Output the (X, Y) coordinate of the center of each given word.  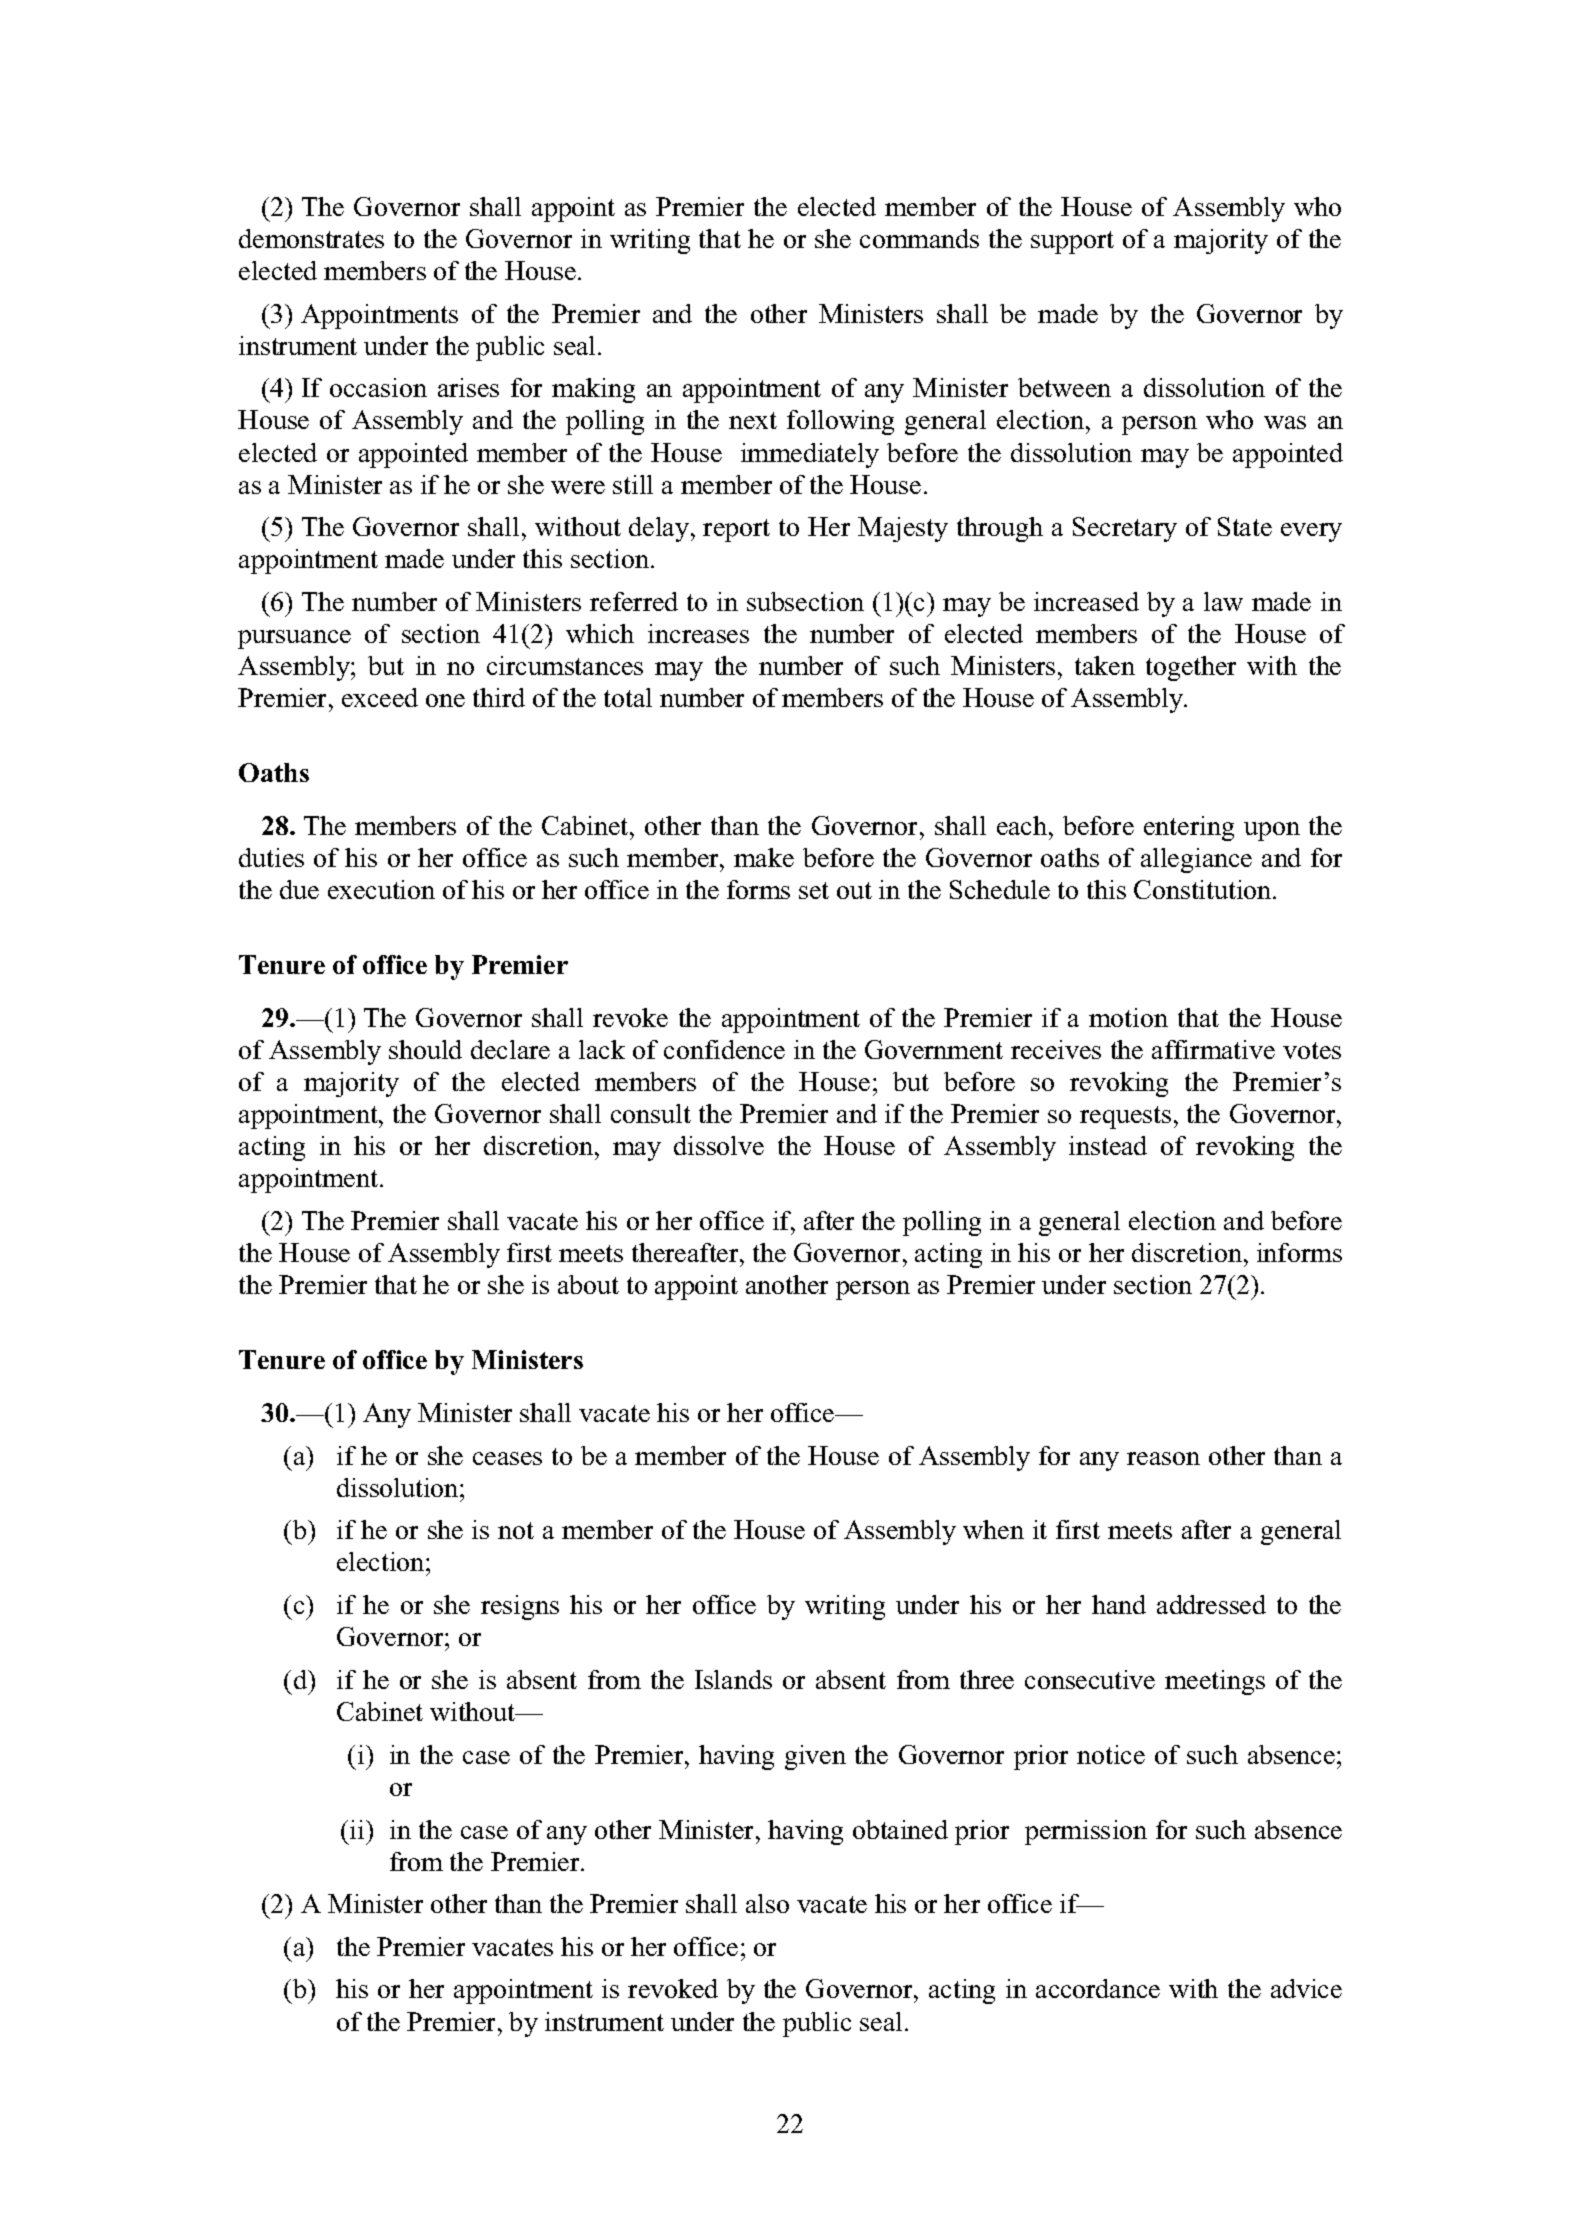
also (767, 1903)
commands (919, 238)
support (1072, 242)
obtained (900, 1829)
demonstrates (311, 238)
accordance (1098, 1988)
